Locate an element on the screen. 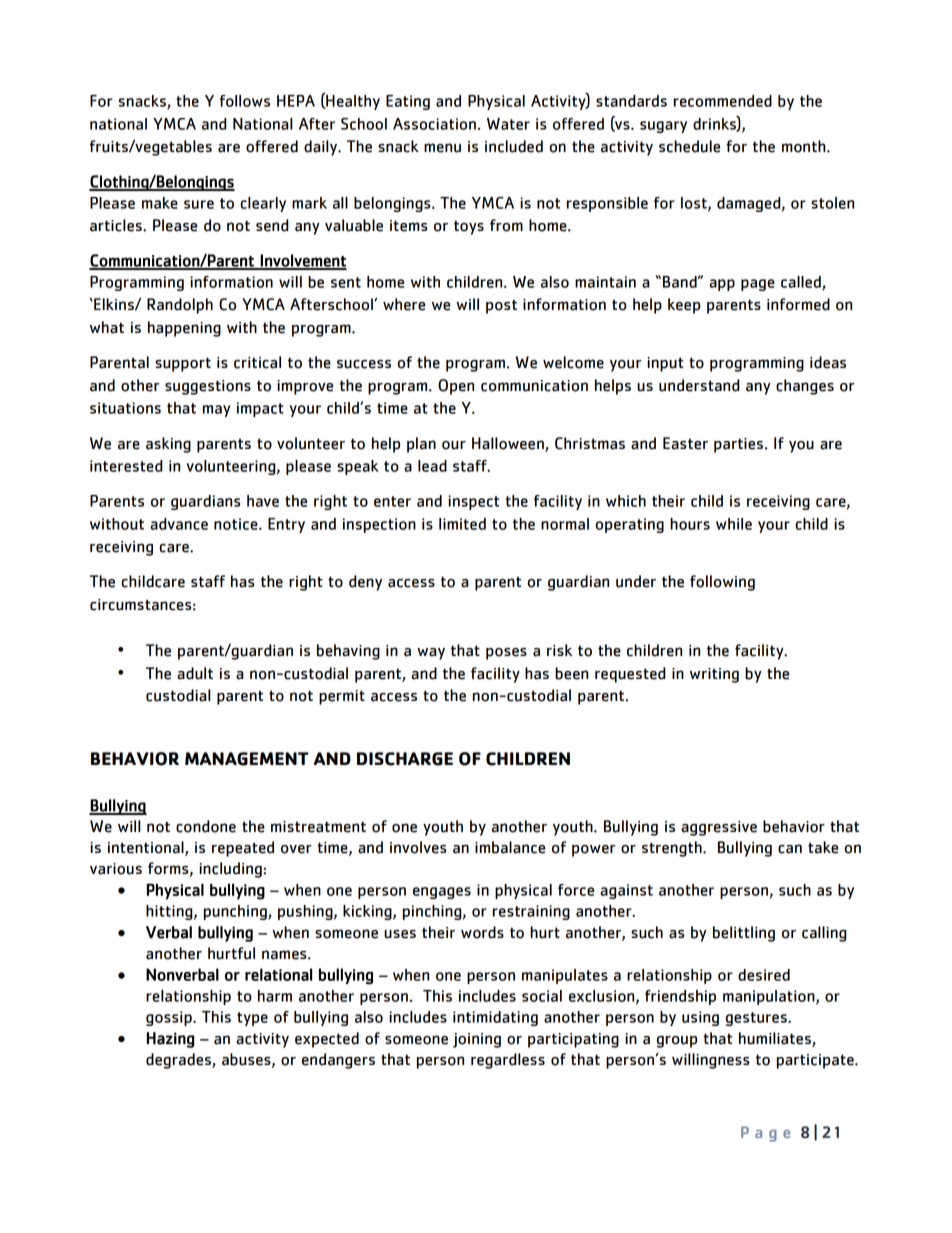 This screenshot has height=1233, width=952. aggressive is located at coordinates (719, 828).
